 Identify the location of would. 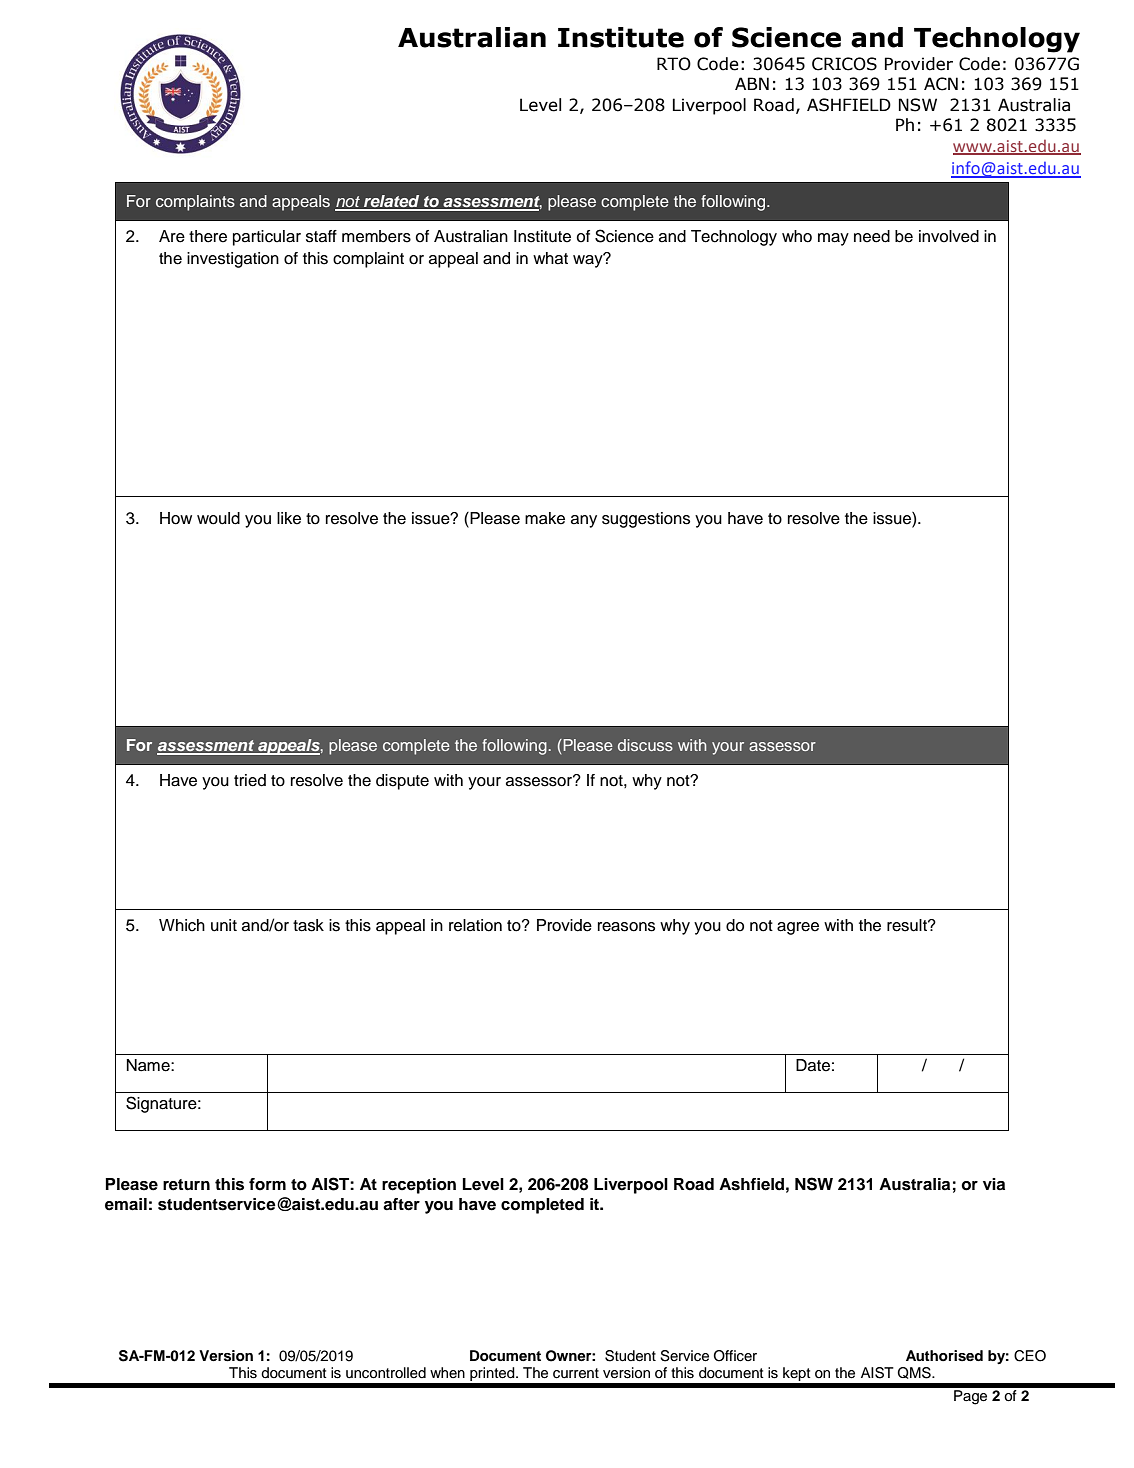
(218, 518).
